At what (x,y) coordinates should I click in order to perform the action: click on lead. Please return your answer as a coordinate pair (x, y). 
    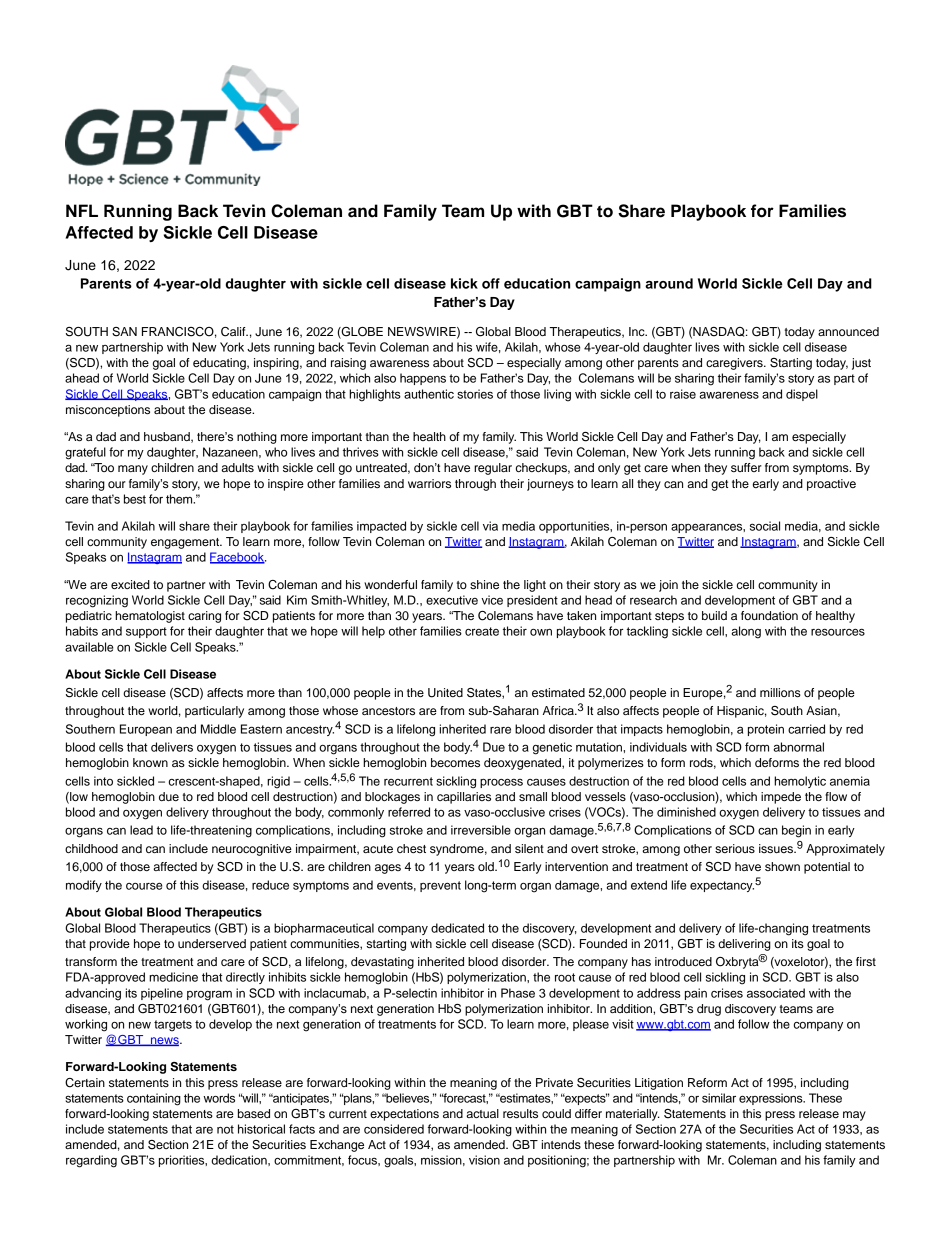
    Looking at the image, I should click on (141, 830).
